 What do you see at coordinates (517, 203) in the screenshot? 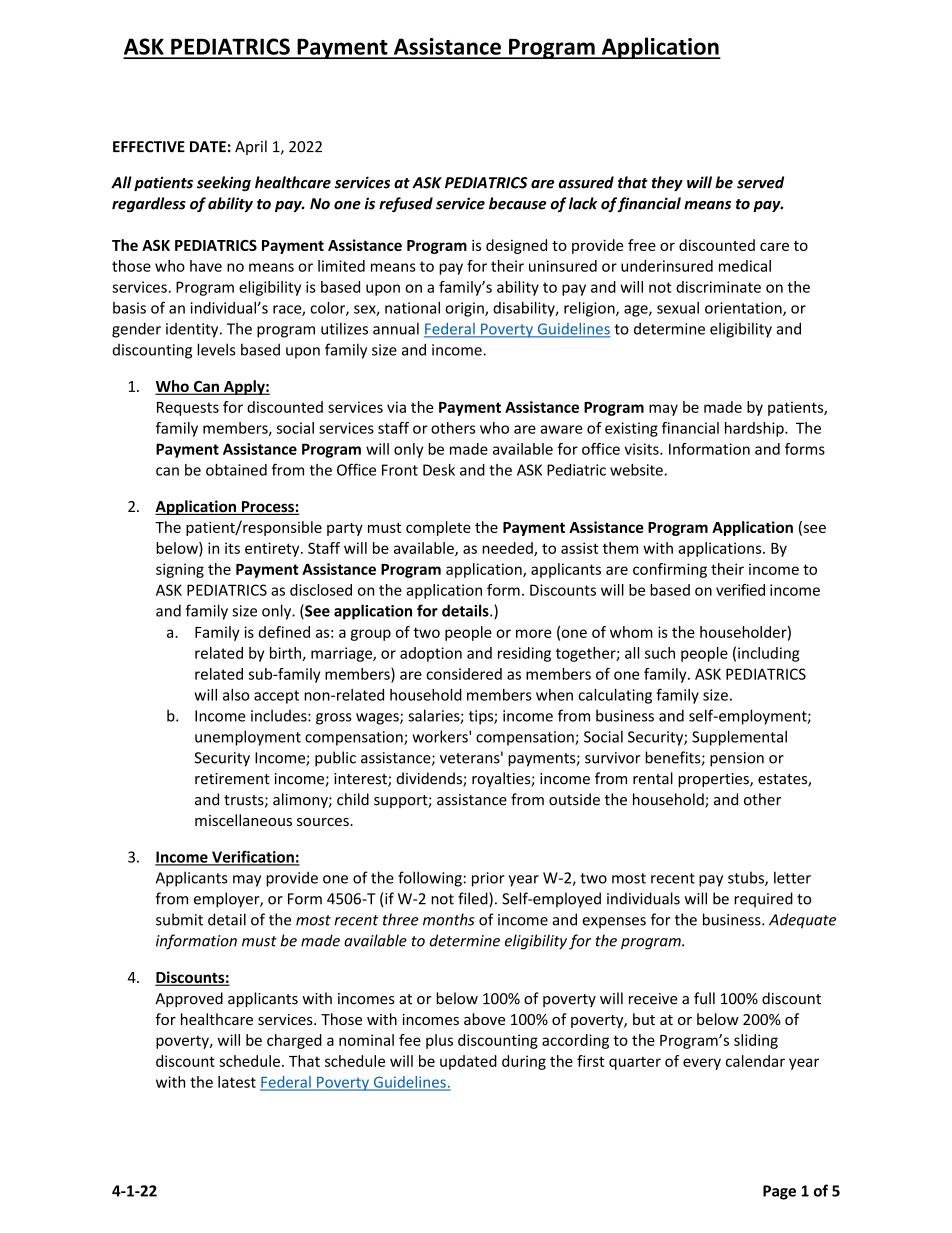
I see `because` at bounding box center [517, 203].
